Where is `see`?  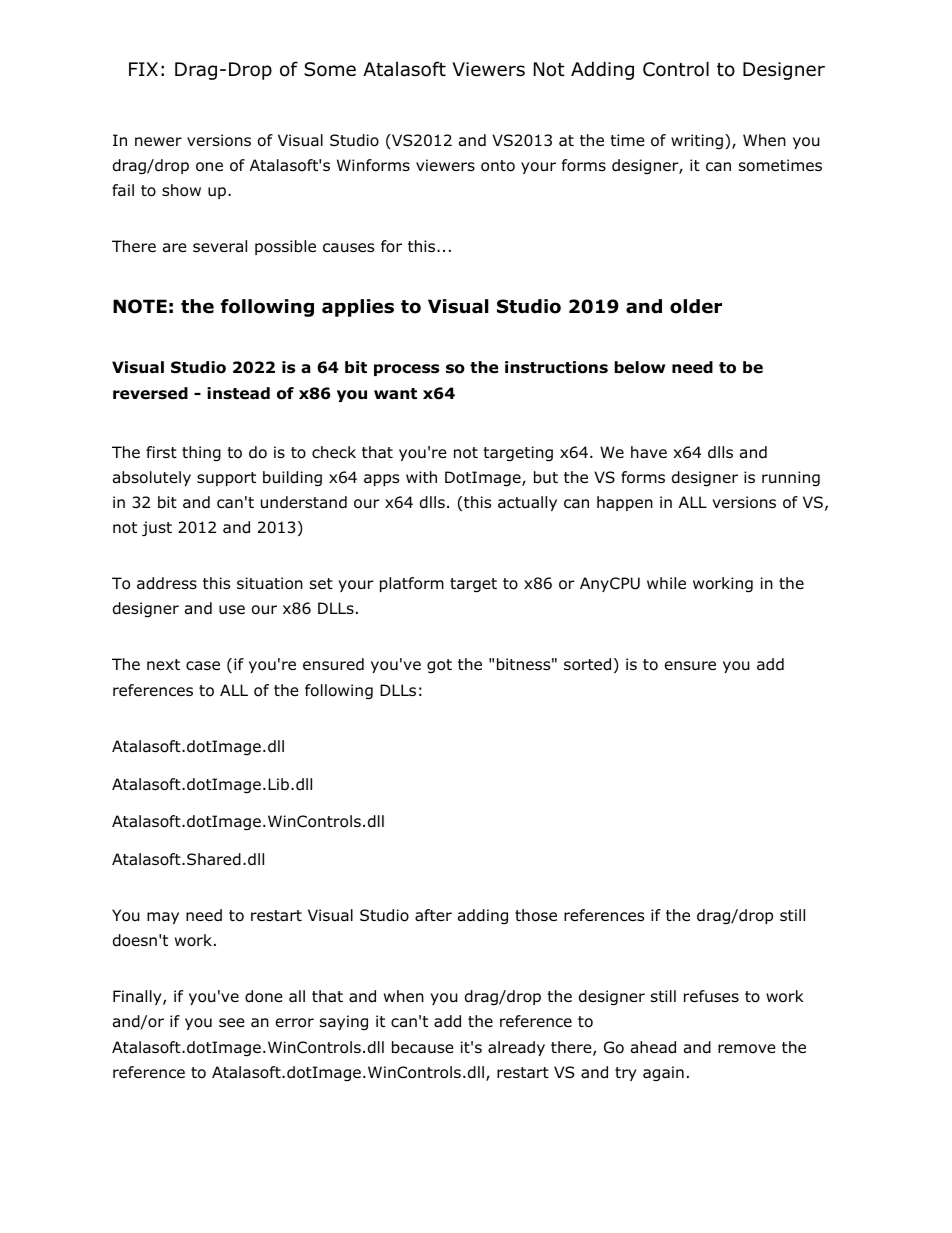 see is located at coordinates (232, 1022).
